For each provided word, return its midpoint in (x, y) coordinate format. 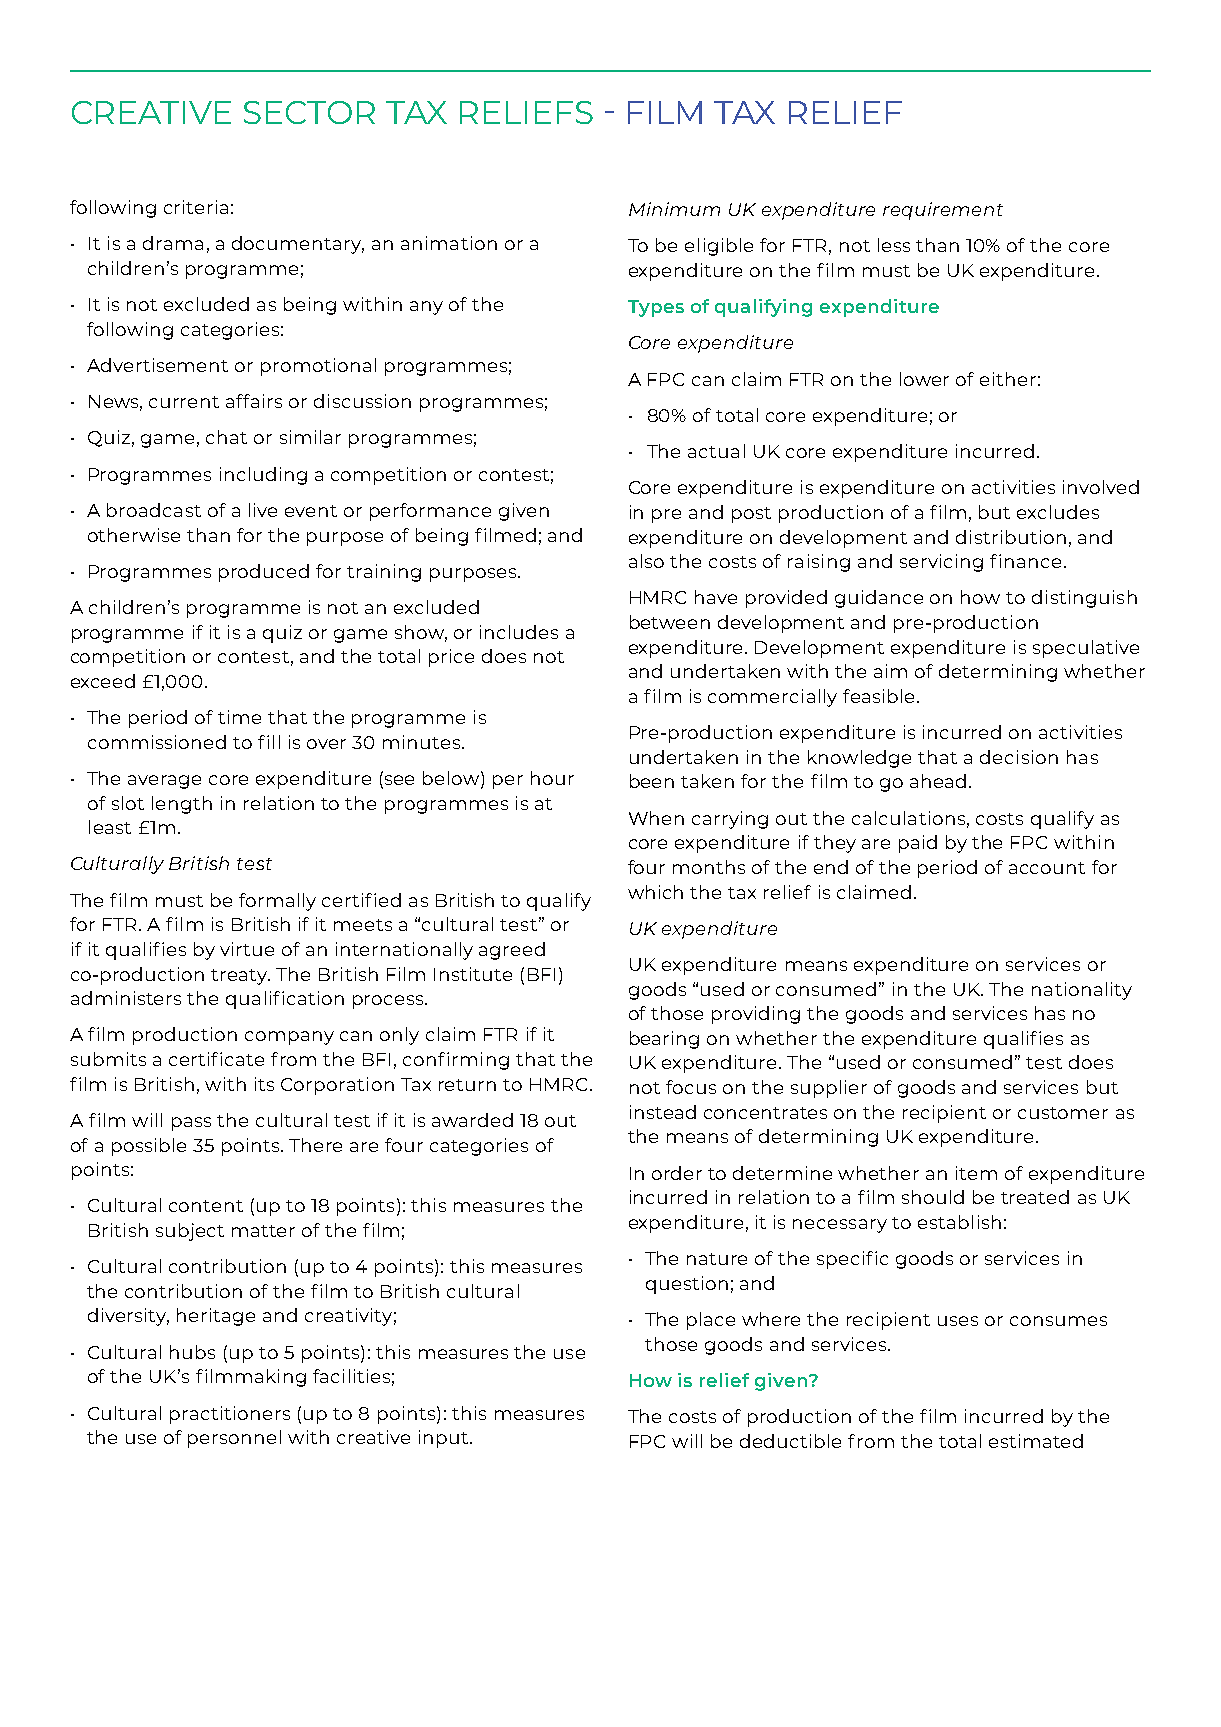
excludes (1058, 512)
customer (1063, 1113)
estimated (1036, 1441)
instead (663, 1112)
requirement (943, 211)
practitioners (230, 1415)
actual (716, 451)
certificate (216, 1059)
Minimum (674, 209)
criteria (196, 207)
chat (226, 437)
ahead (938, 781)
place (711, 1321)
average (164, 782)
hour (552, 778)
